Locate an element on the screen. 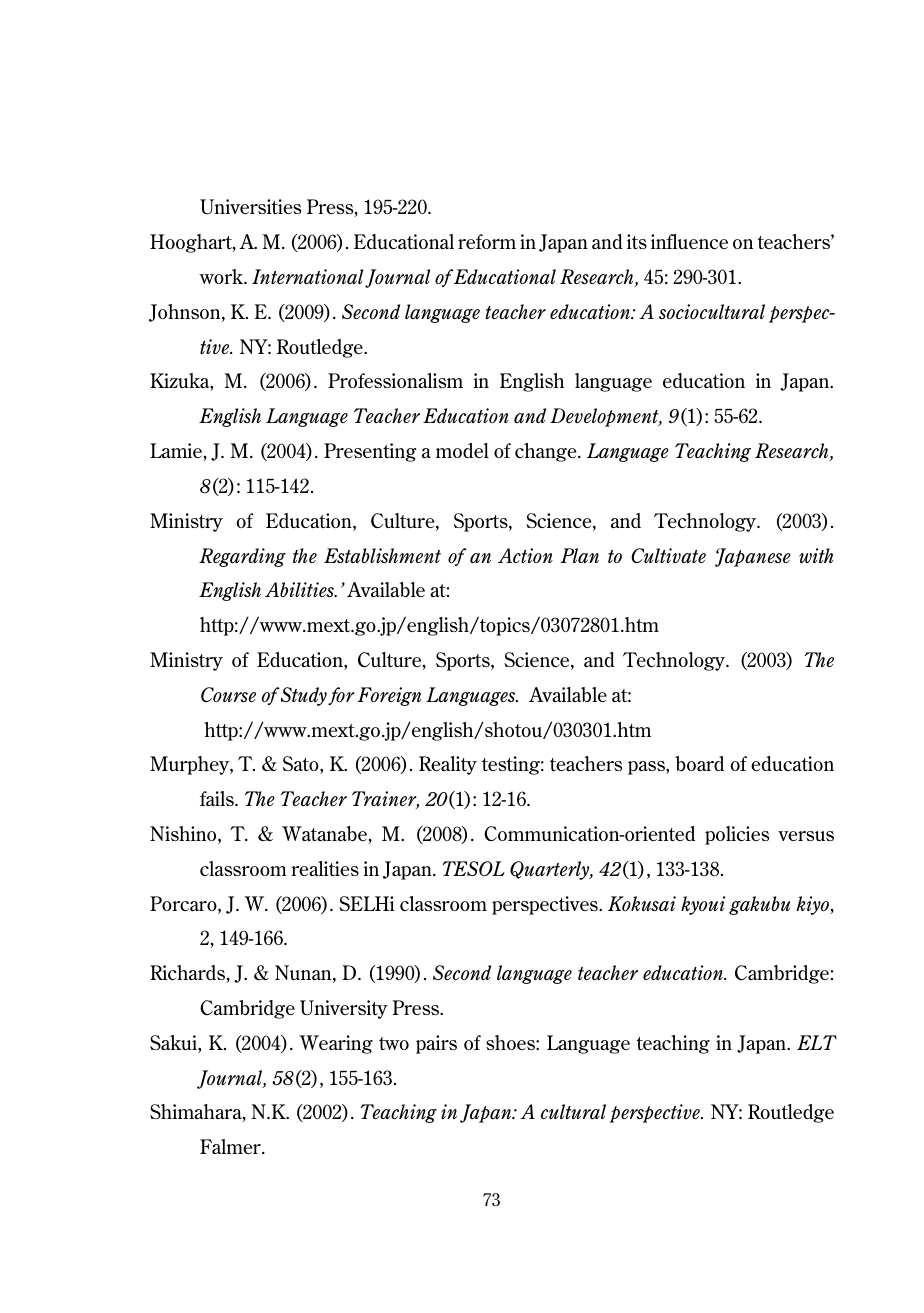 The height and width of the screenshot is (1313, 924). pairs is located at coordinates (436, 1044).
